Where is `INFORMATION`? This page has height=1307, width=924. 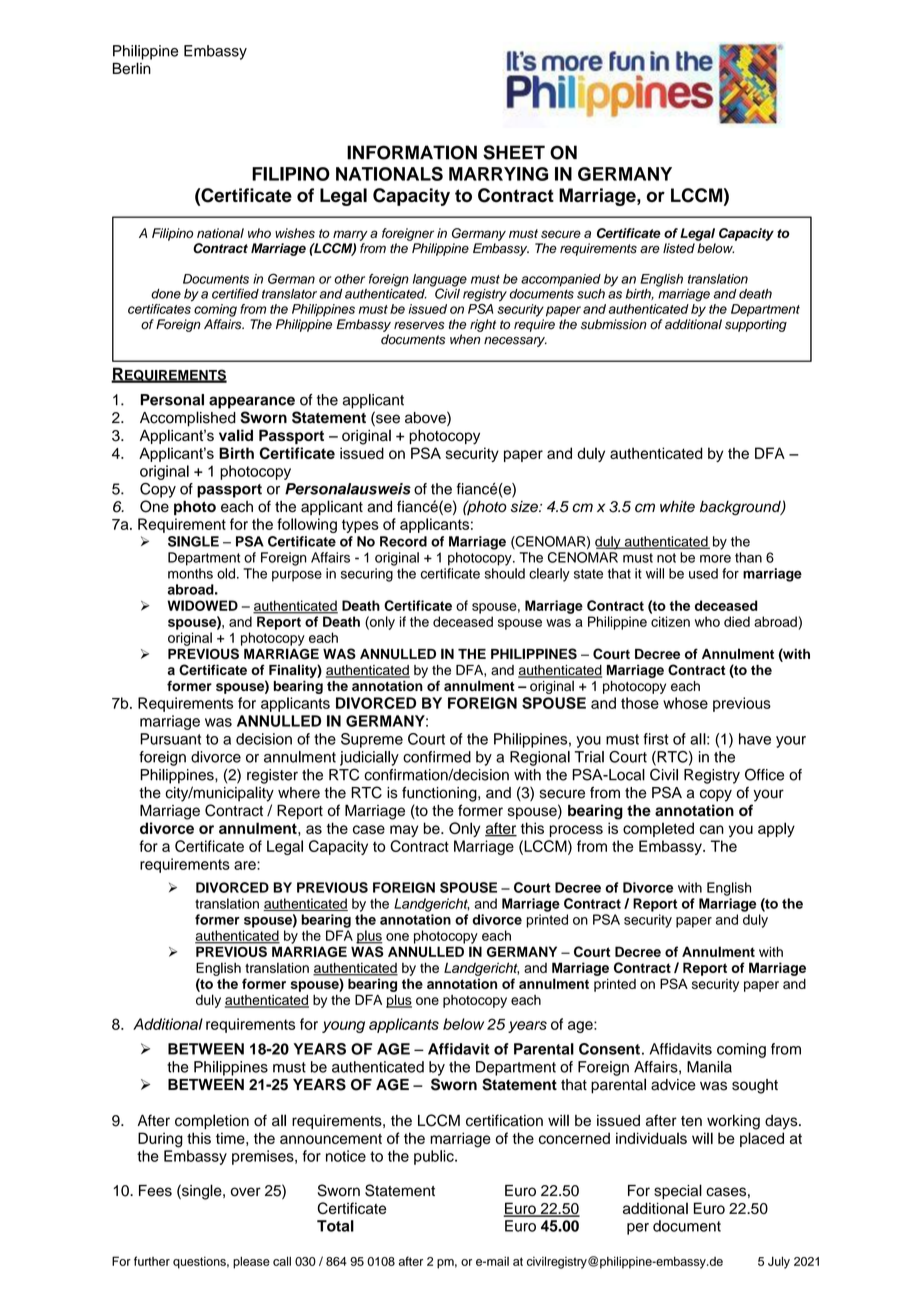 INFORMATION is located at coordinates (412, 152).
